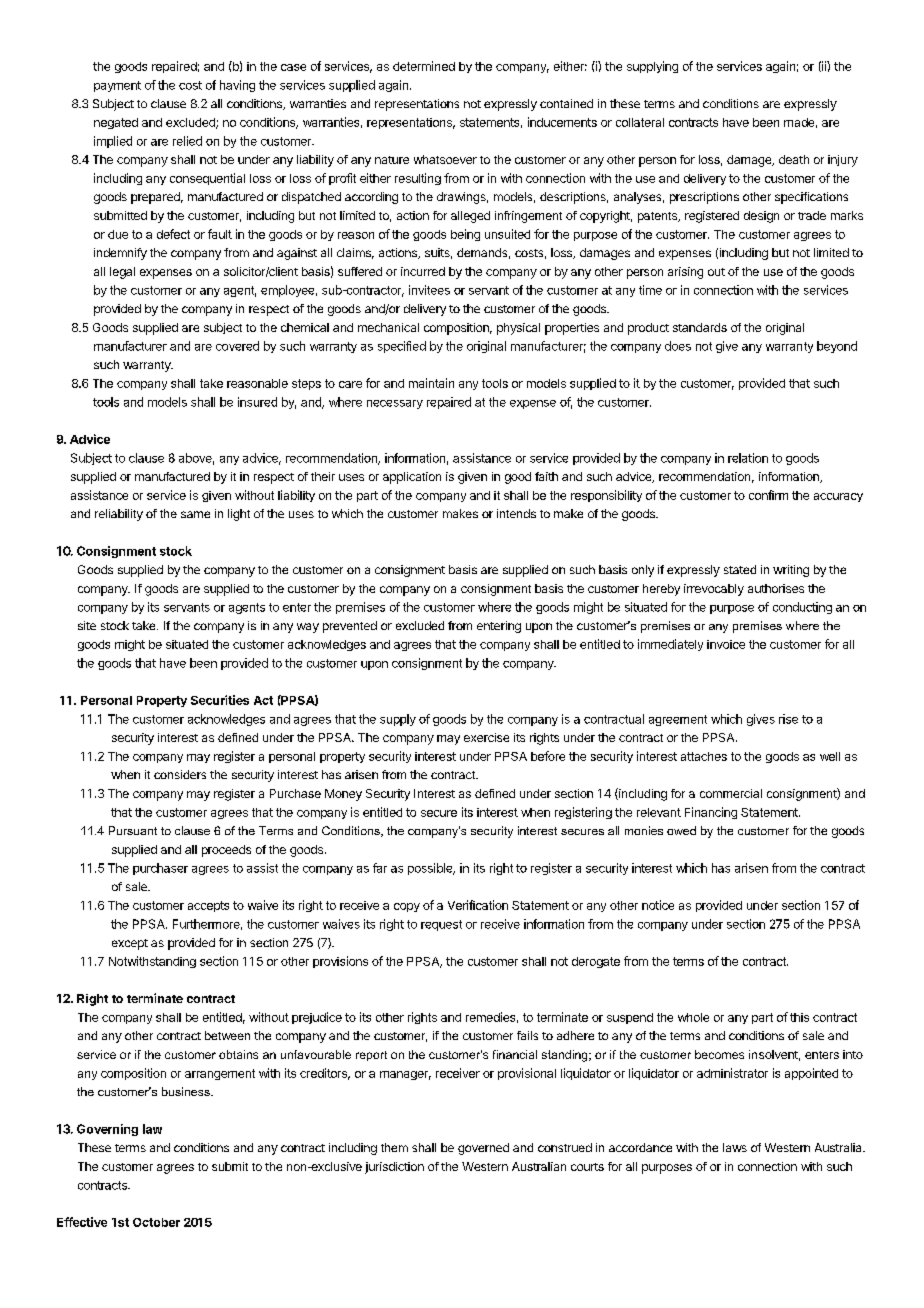 The width and height of the screenshot is (924, 1308). I want to click on laws, so click(735, 1147).
